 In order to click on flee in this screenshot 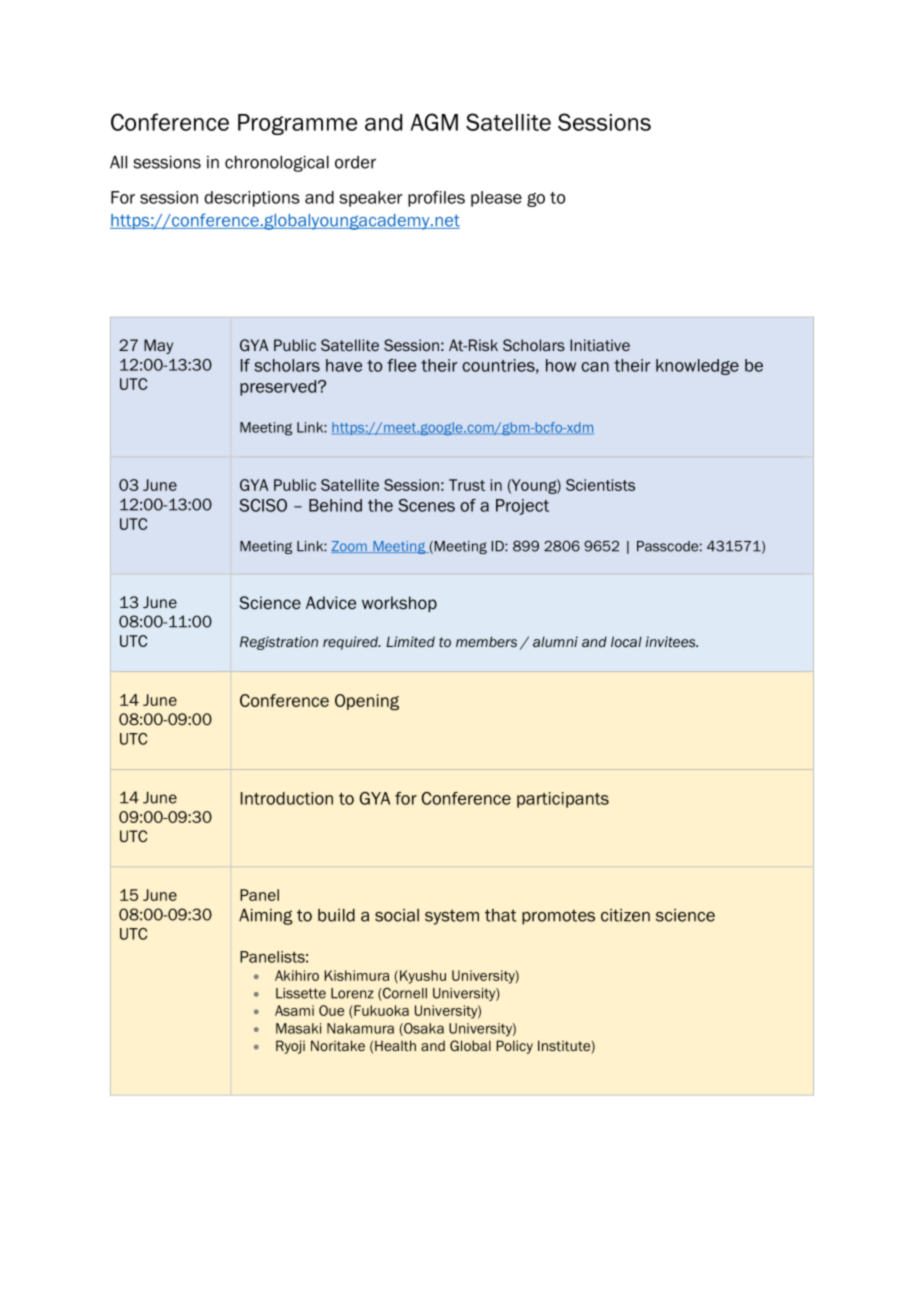, I will do `click(401, 365)`.
